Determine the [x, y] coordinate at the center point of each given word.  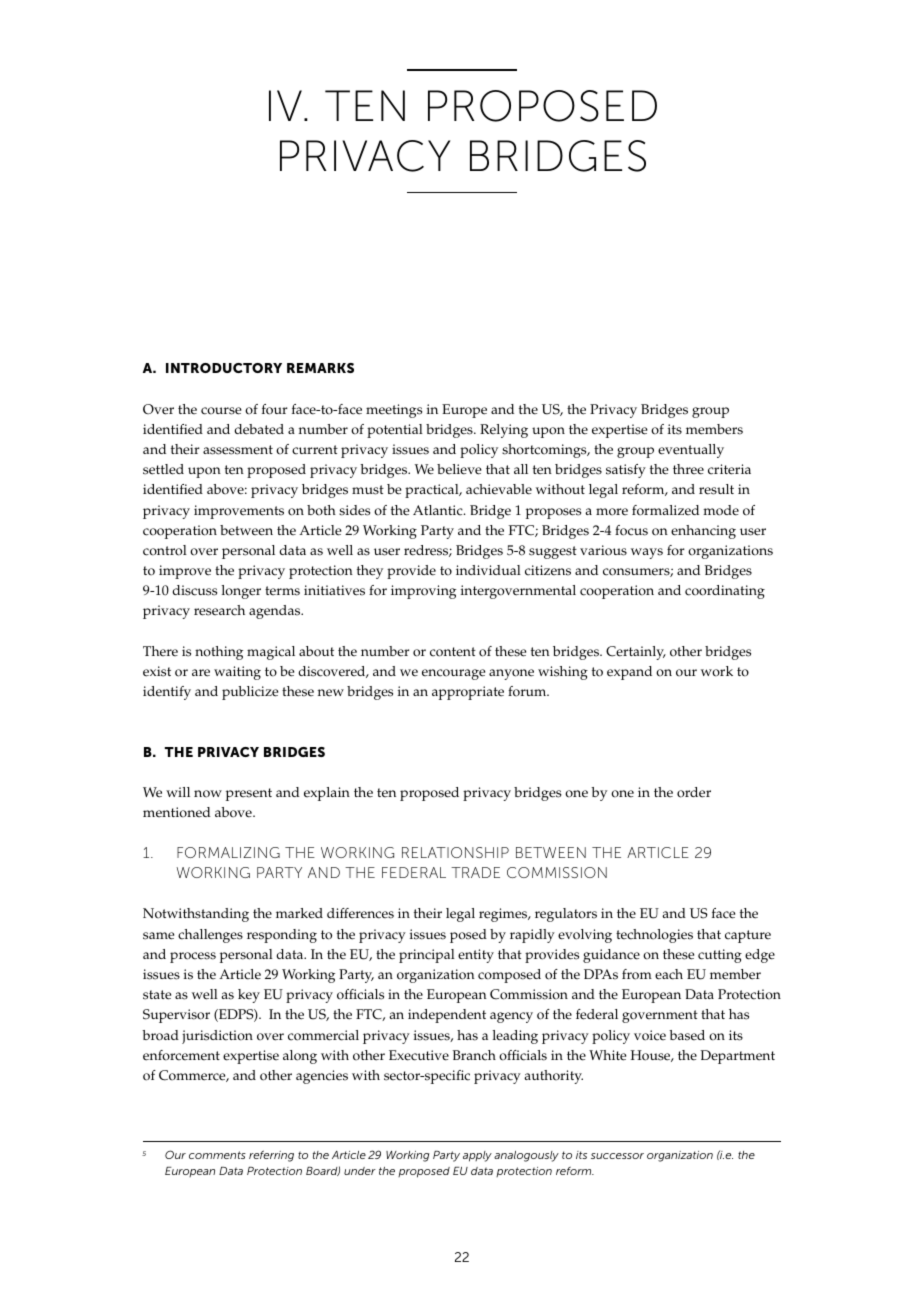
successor [617, 1156]
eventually [691, 451]
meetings [394, 411]
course [221, 411]
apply [477, 1156]
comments [217, 1155]
